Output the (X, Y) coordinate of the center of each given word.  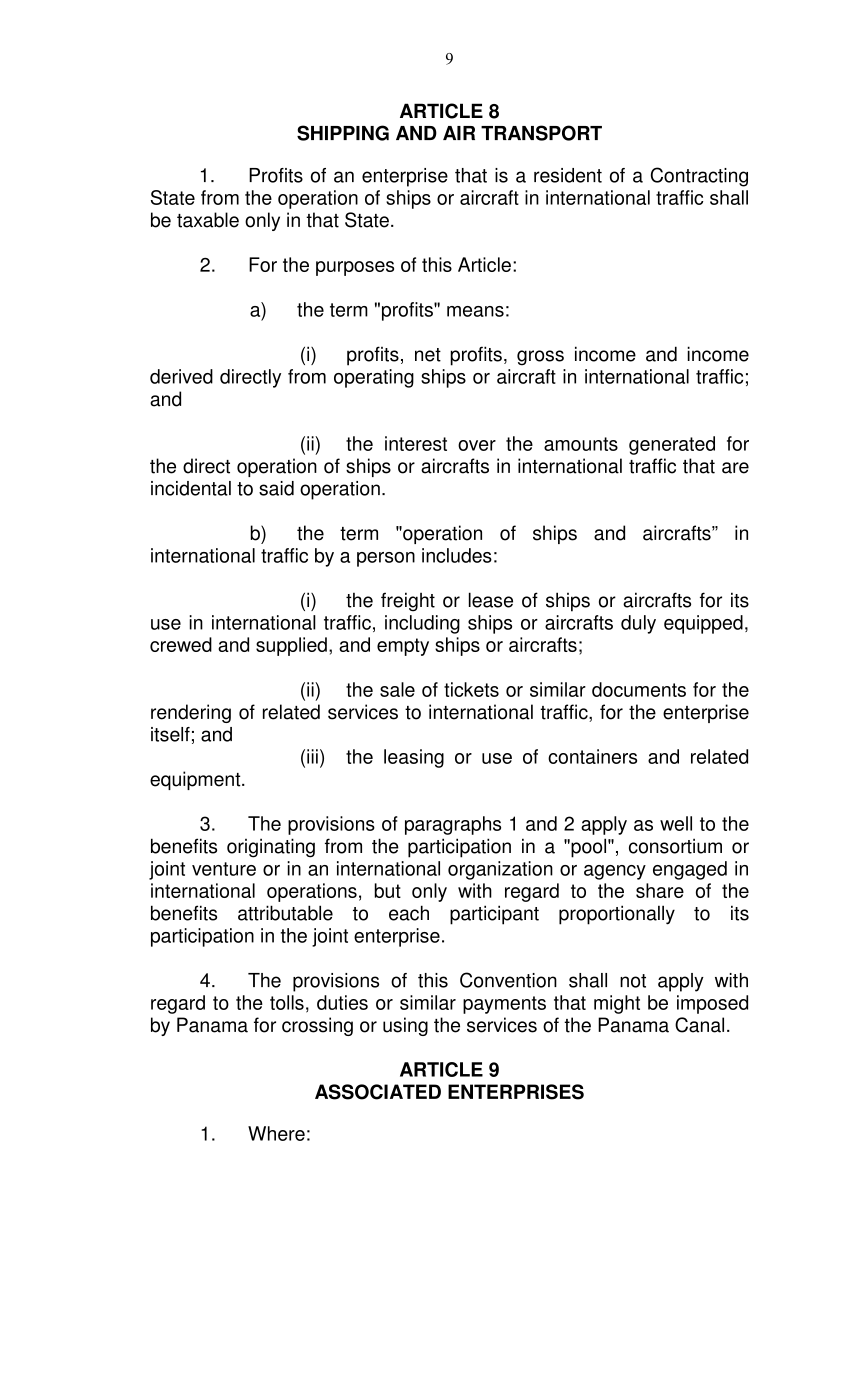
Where (276, 1133)
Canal (699, 1025)
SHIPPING (343, 133)
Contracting (699, 177)
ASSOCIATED (378, 1092)
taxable (208, 220)
